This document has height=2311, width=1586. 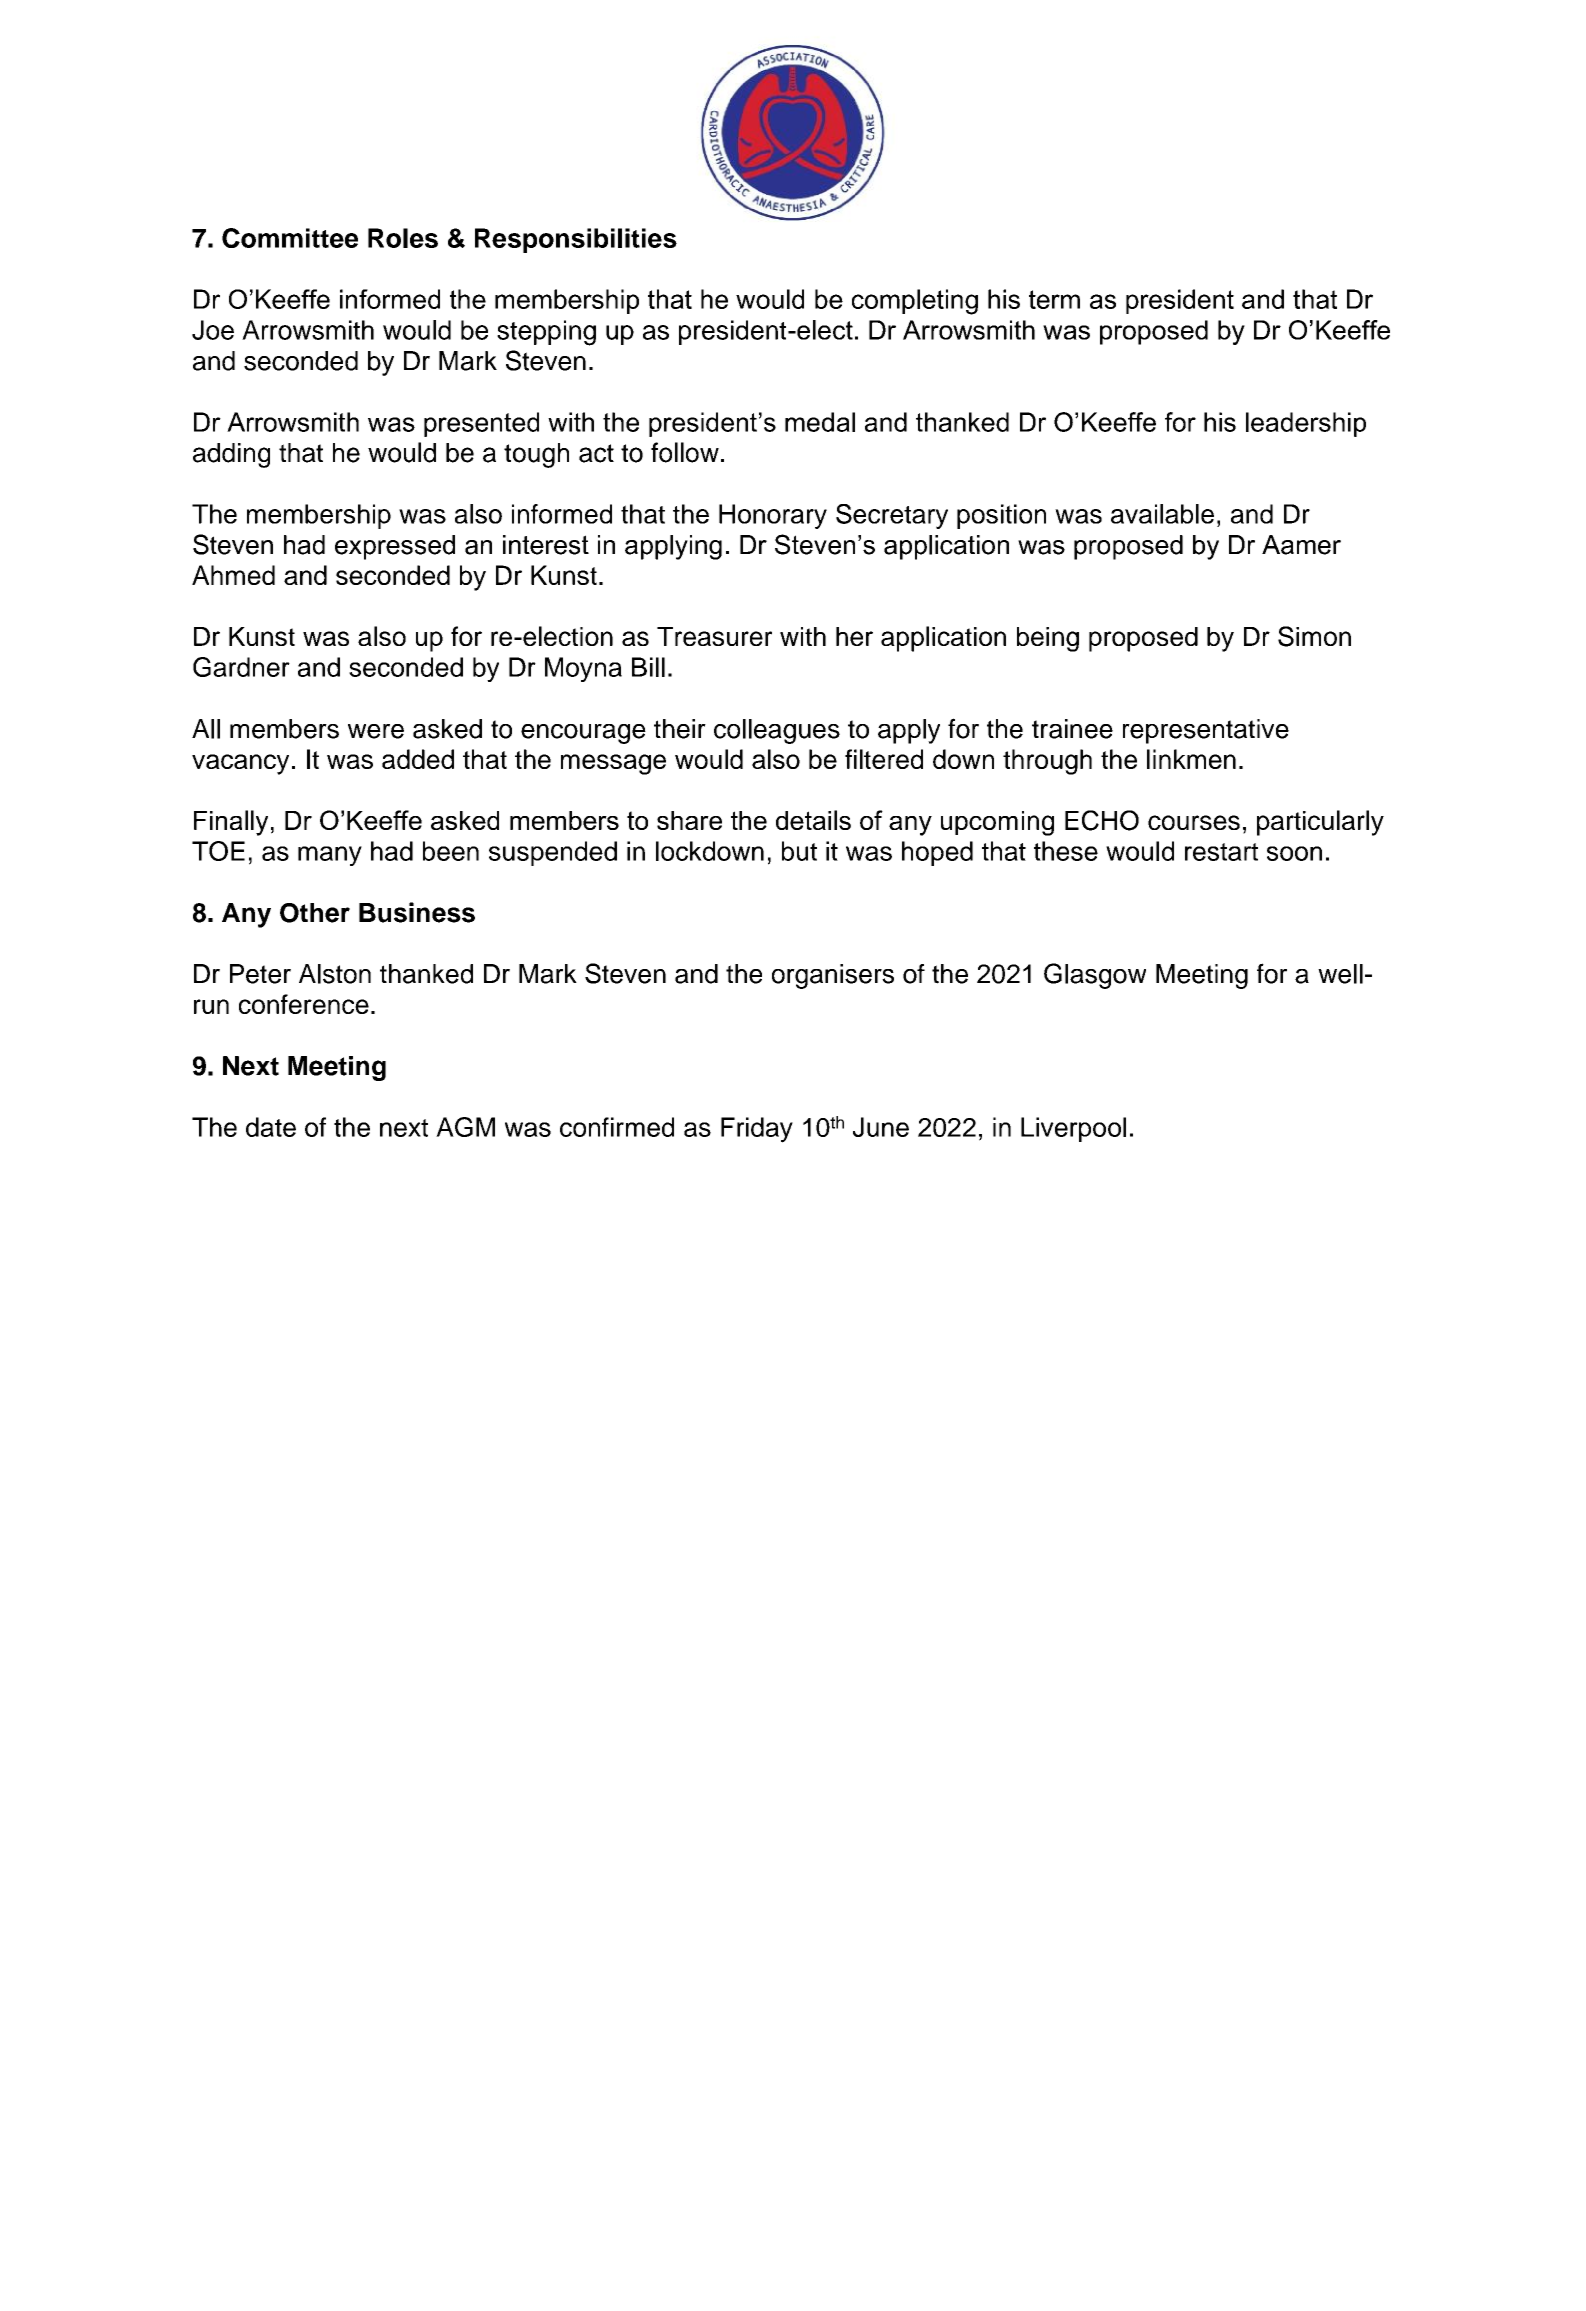 I want to click on details, so click(x=813, y=820).
